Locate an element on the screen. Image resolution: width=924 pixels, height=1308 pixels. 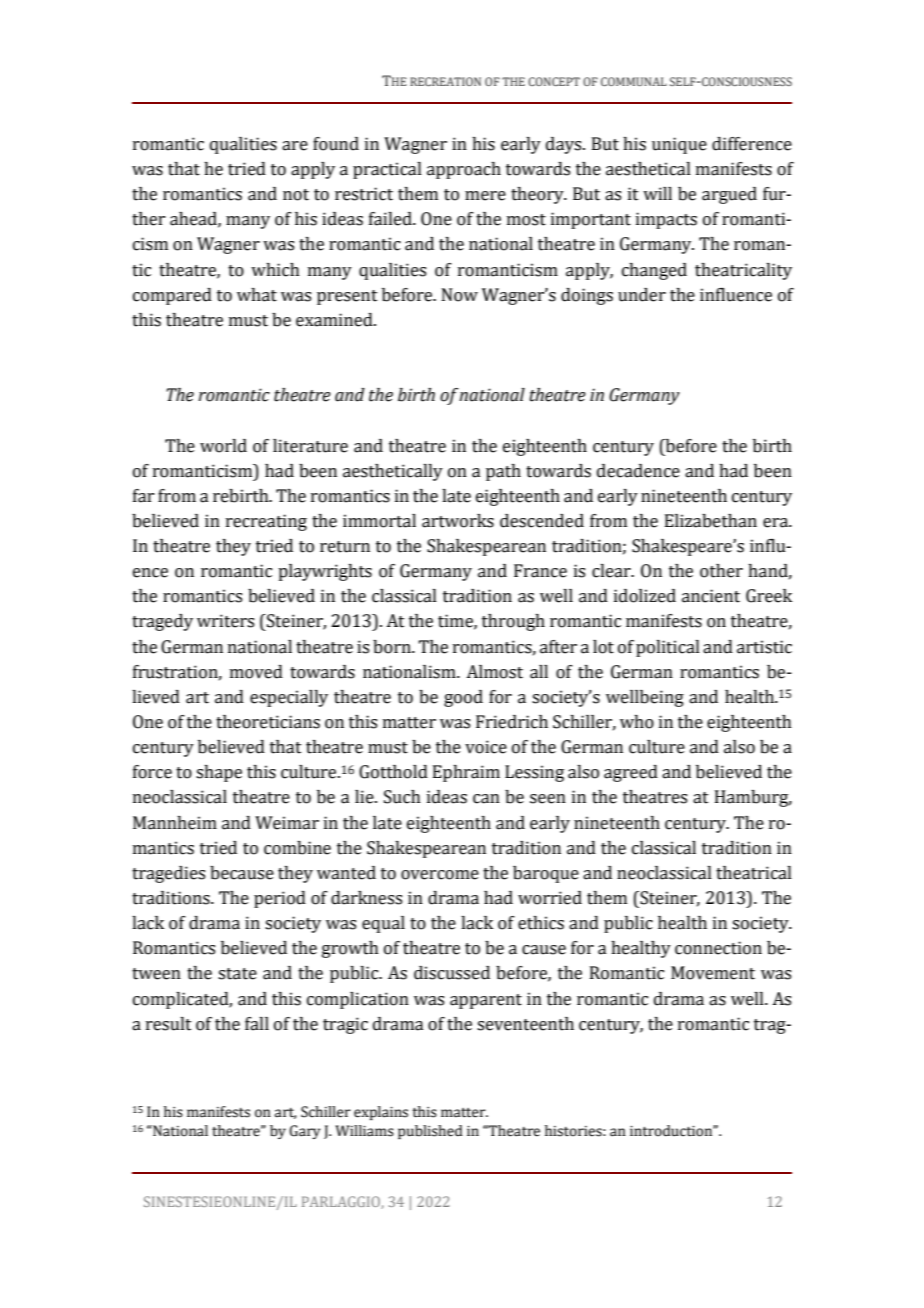
found is located at coordinates (336, 144).
